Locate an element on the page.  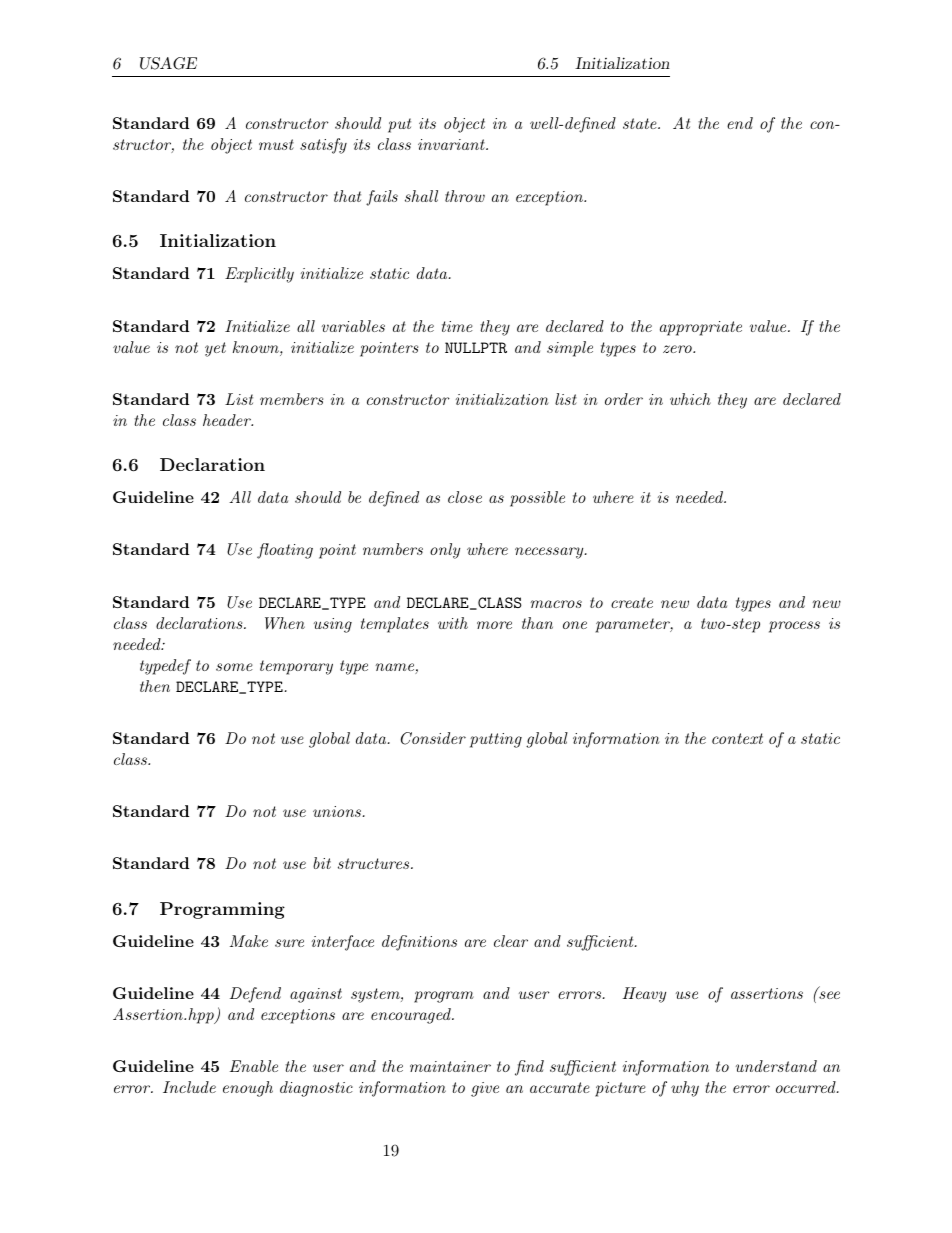
invariant is located at coordinates (452, 144).
